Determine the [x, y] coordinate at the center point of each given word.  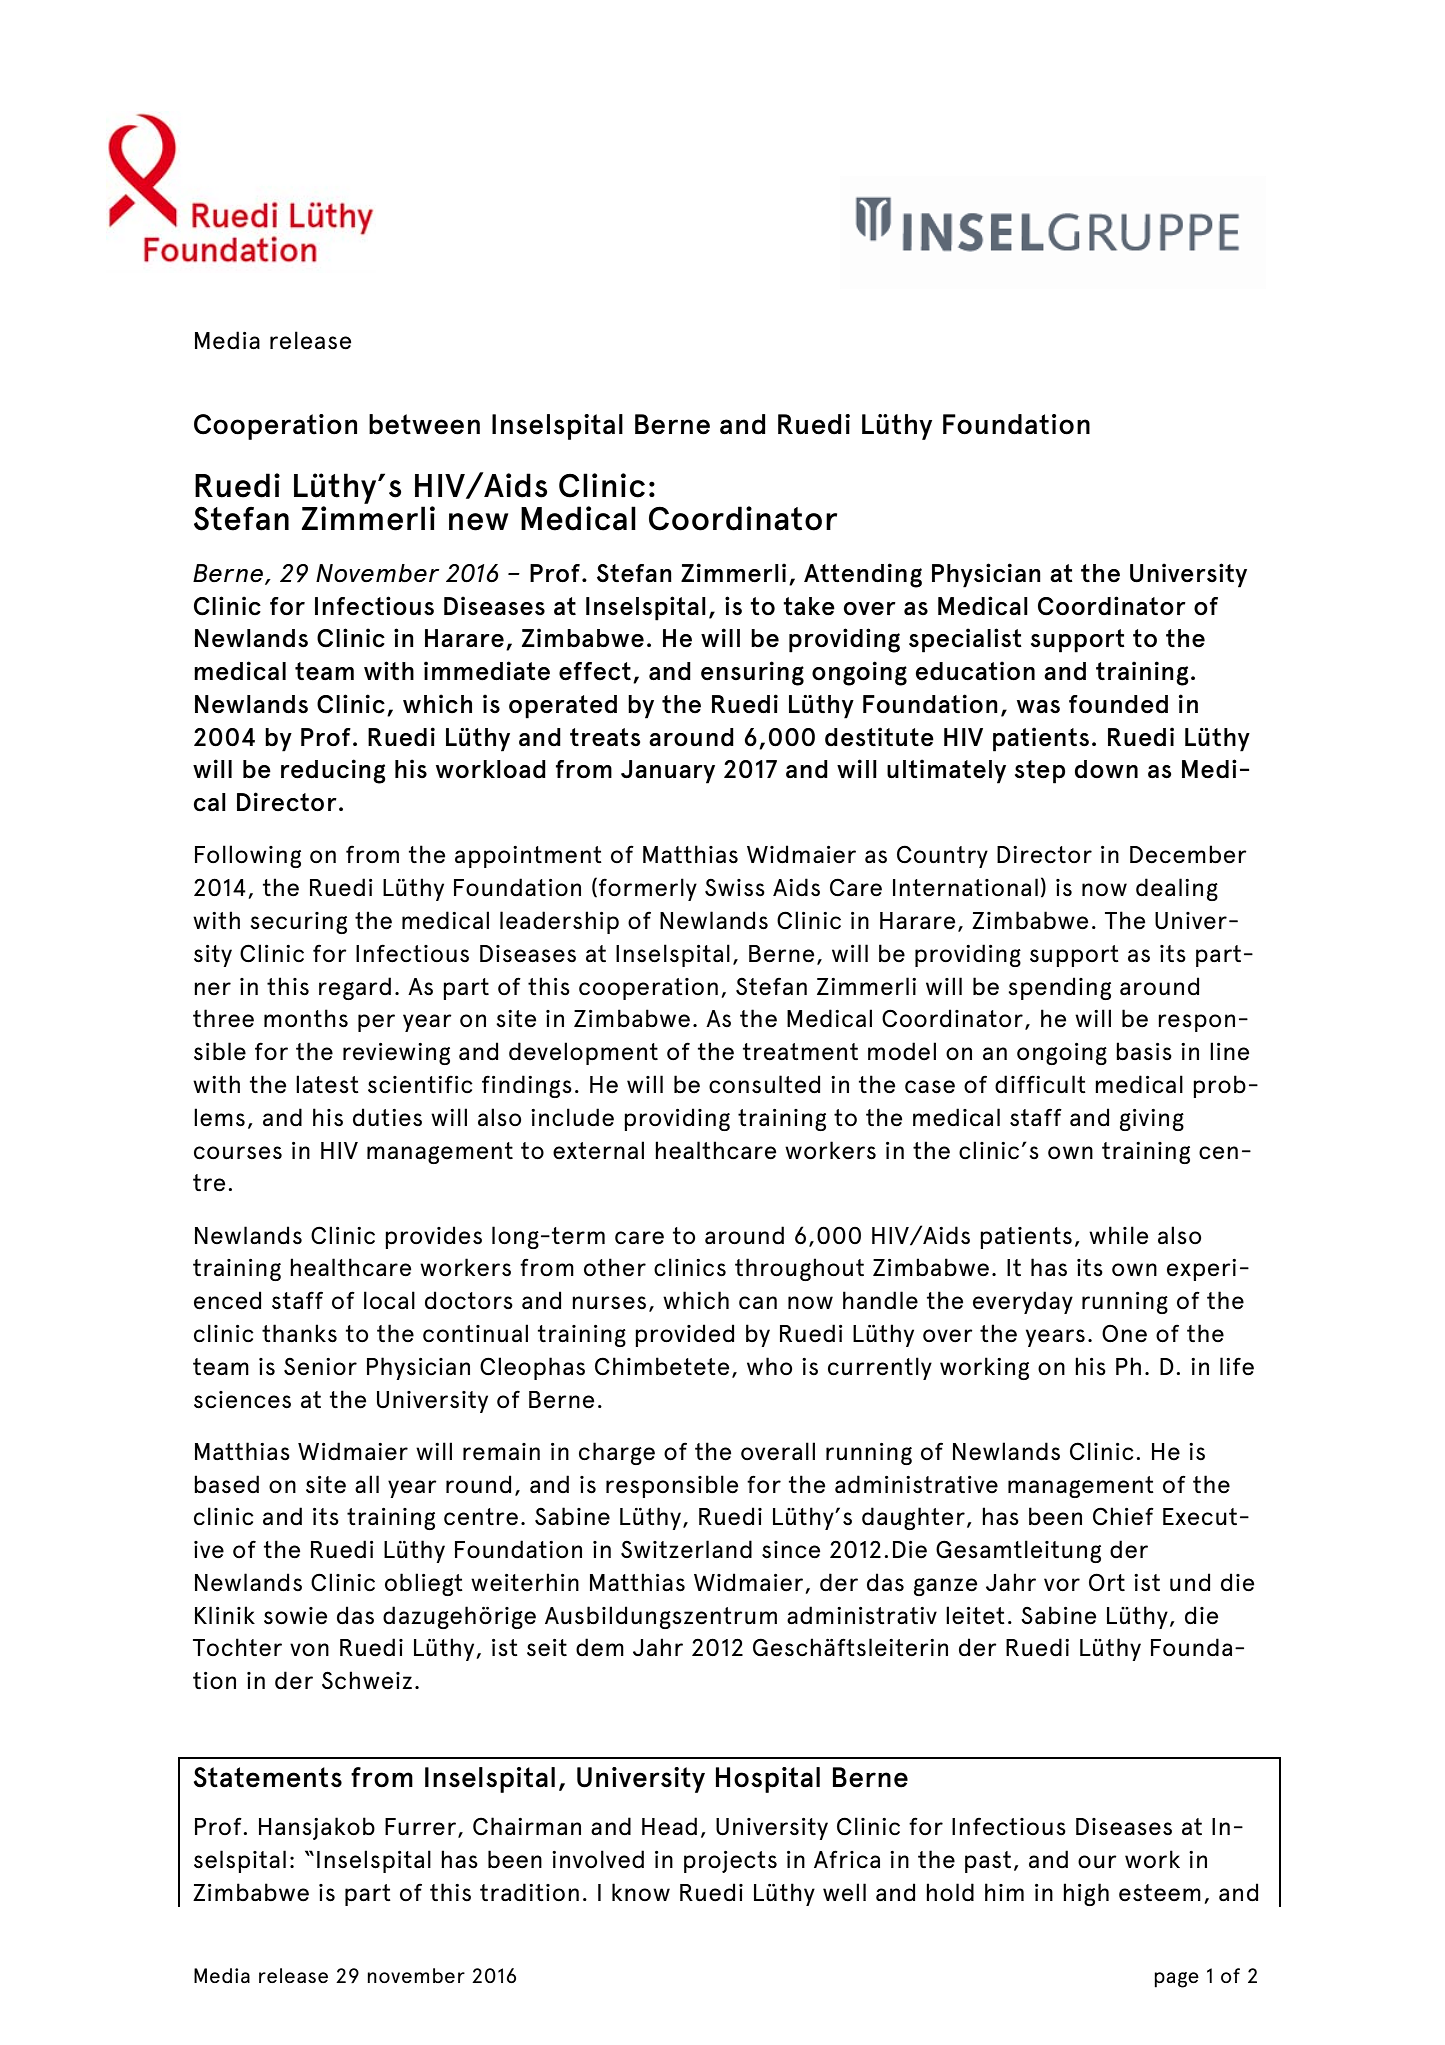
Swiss [735, 887]
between [424, 424]
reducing [333, 771]
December [1188, 854]
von [309, 1650]
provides [433, 1237]
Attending [863, 575]
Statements [268, 1777]
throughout [799, 1269]
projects [730, 1862]
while [1118, 1235]
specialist [965, 640]
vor [1062, 1585]
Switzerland [686, 1549]
